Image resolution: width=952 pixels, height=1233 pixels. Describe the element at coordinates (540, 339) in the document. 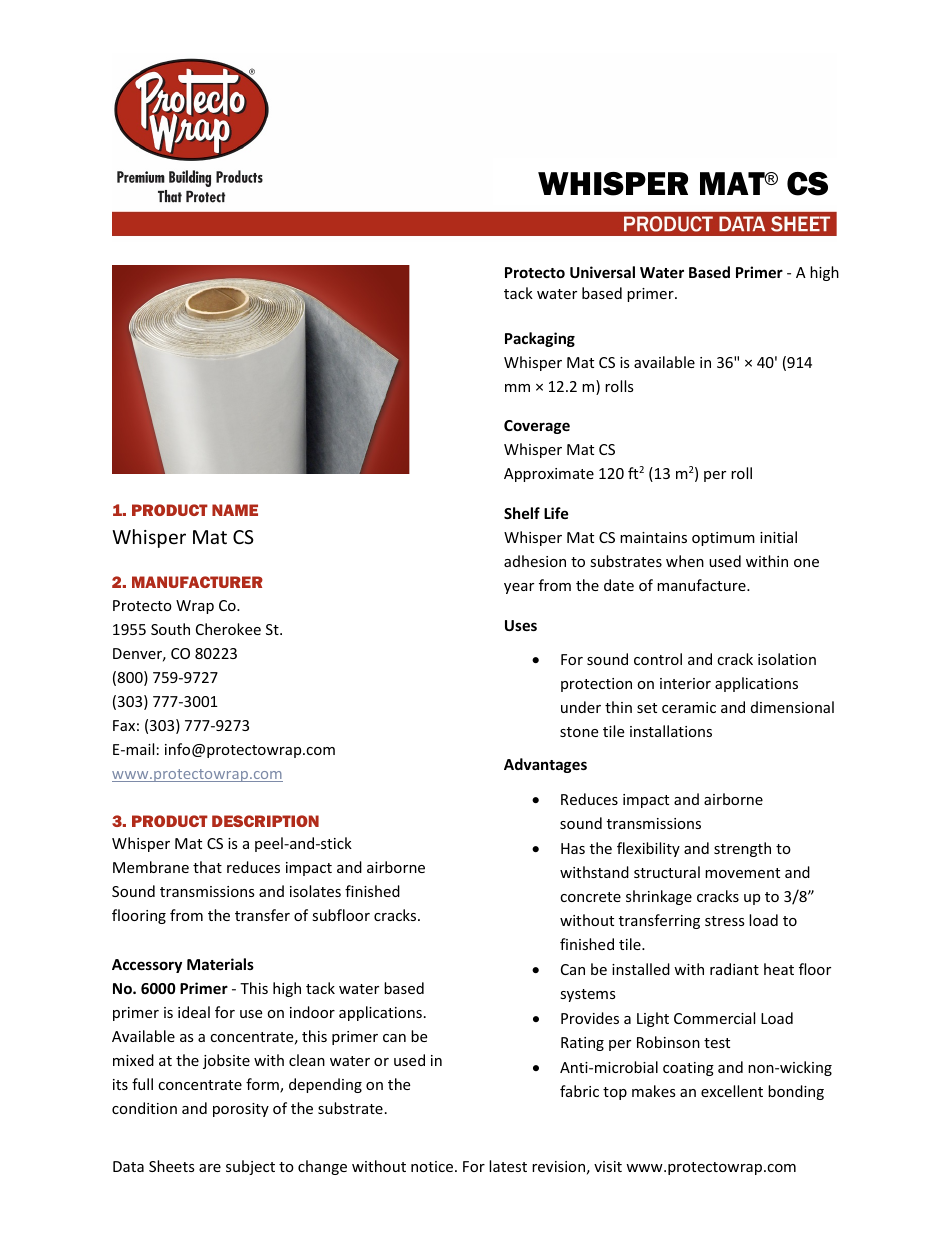

I see `Packaging` at that location.
